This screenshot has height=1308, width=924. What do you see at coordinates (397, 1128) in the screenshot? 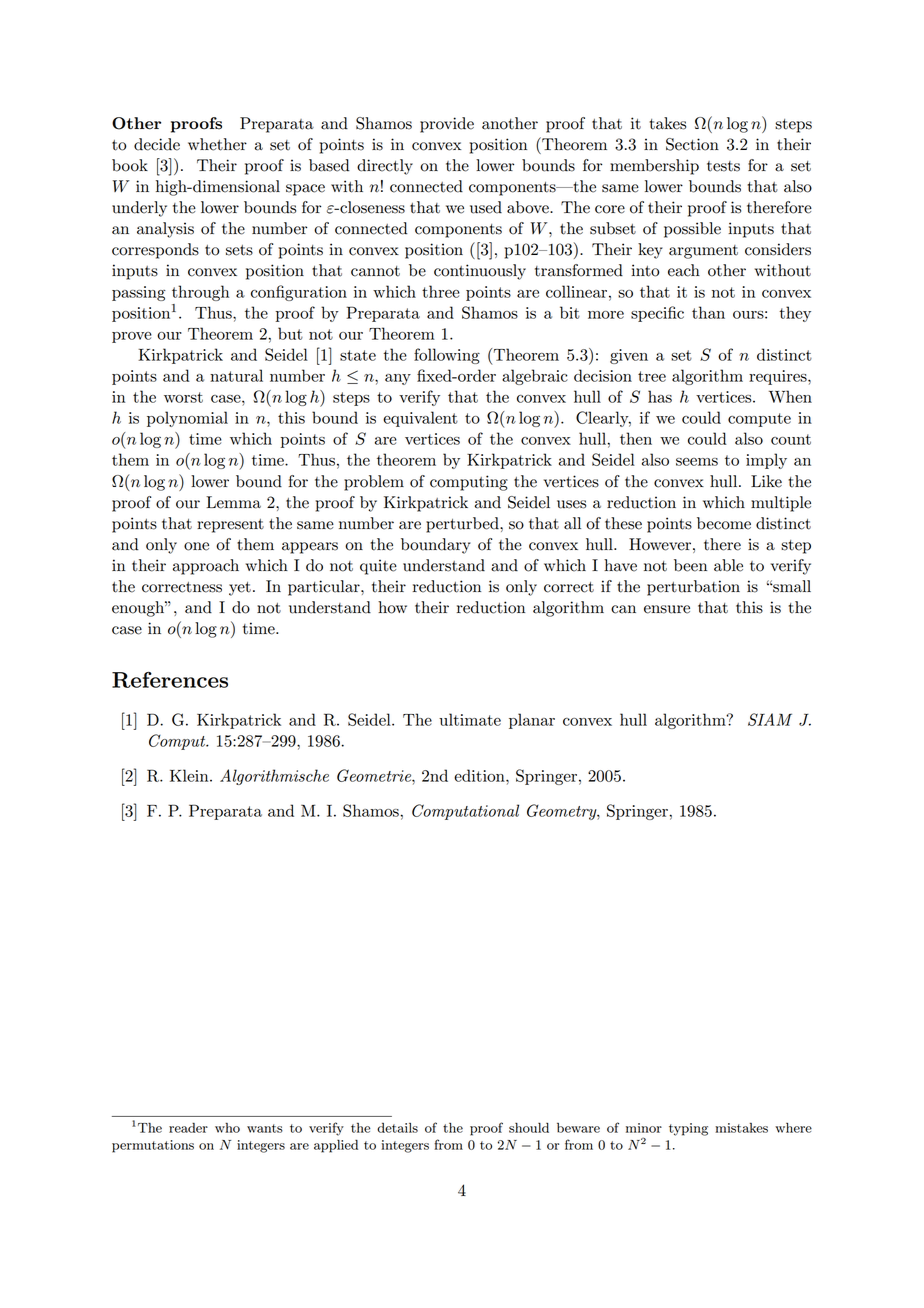
I see `details` at bounding box center [397, 1128].
